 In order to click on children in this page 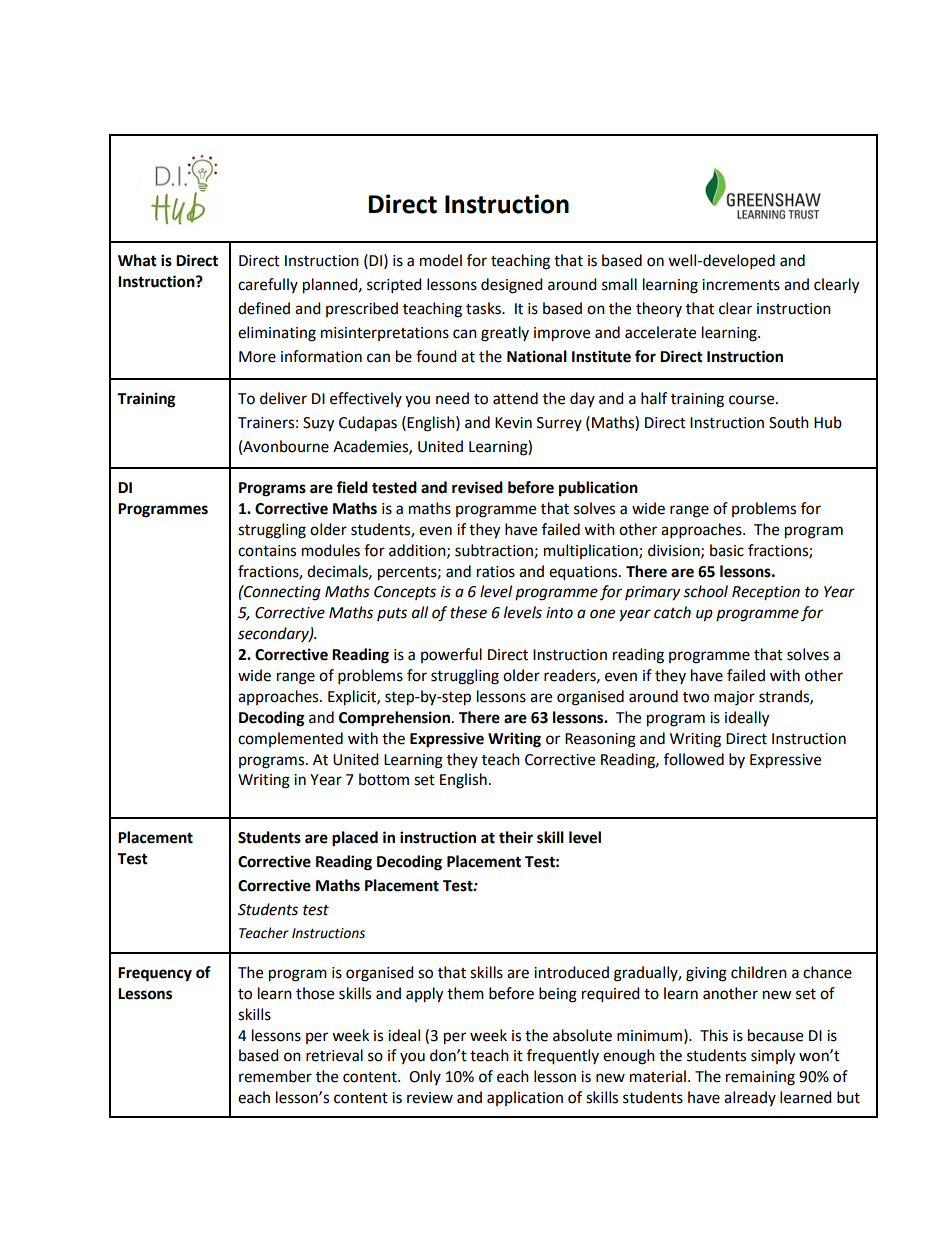, I will do `click(759, 972)`.
